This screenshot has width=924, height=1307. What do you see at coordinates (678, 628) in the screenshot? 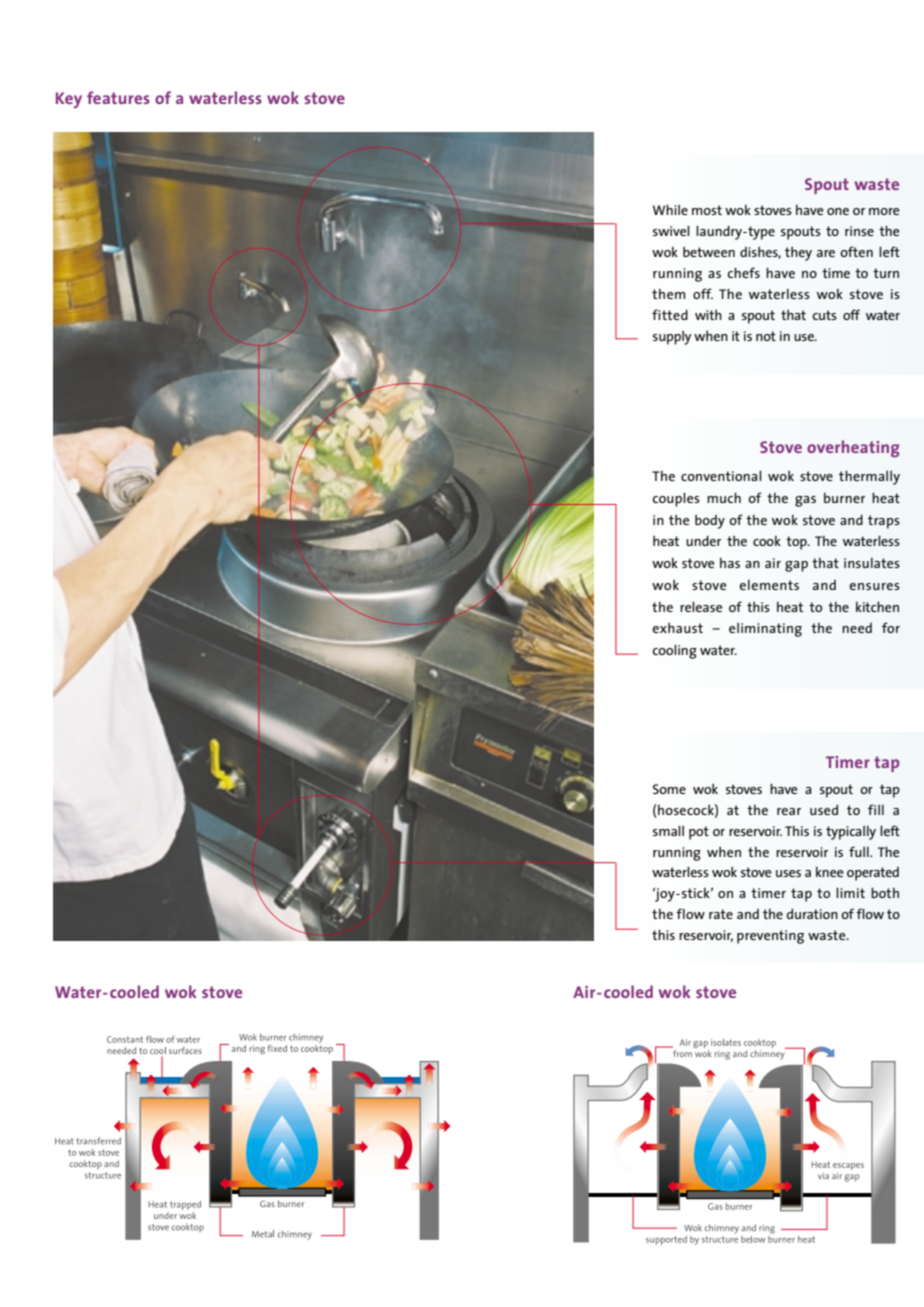
I see `exhaust` at bounding box center [678, 628].
